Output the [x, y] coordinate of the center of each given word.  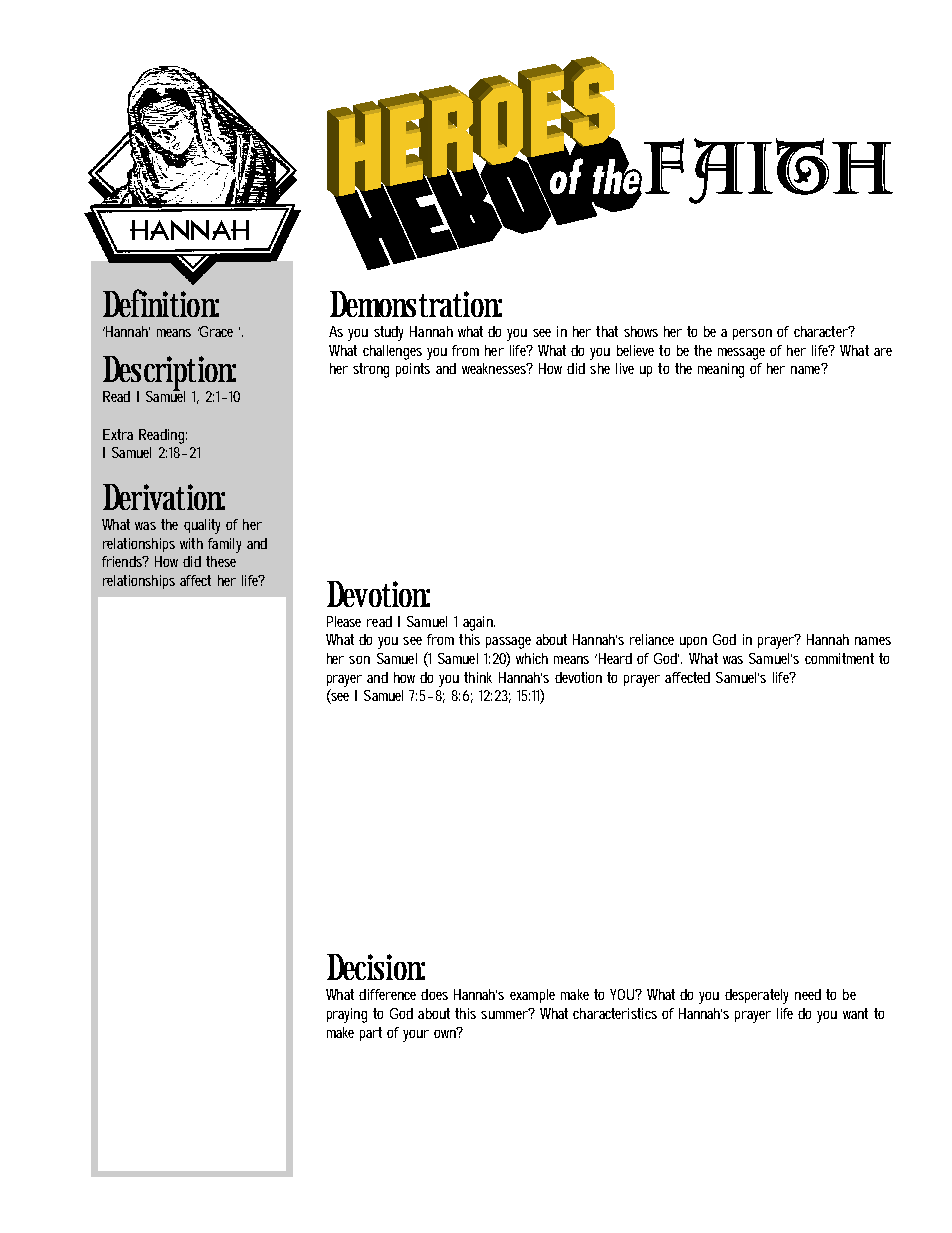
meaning [721, 370]
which [532, 658]
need [808, 994]
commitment [839, 658]
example [532, 996]
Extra [118, 434]
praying [347, 1015]
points [413, 370]
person [752, 334]
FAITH [767, 171]
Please [344, 621]
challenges [392, 352]
